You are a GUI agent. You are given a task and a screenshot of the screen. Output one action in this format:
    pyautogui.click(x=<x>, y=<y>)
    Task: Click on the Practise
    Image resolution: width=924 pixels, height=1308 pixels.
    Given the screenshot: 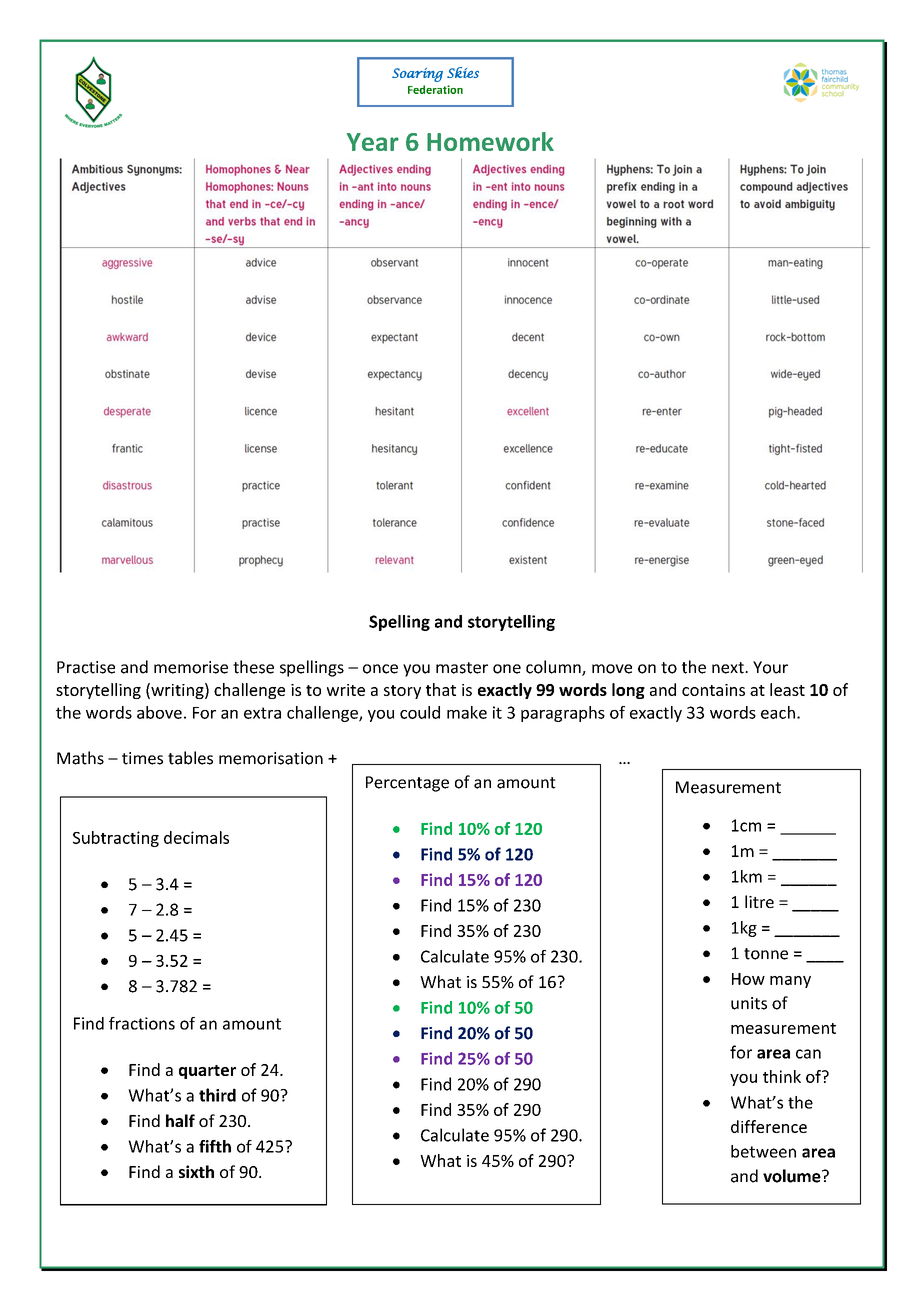 What is the action you would take?
    pyautogui.click(x=86, y=667)
